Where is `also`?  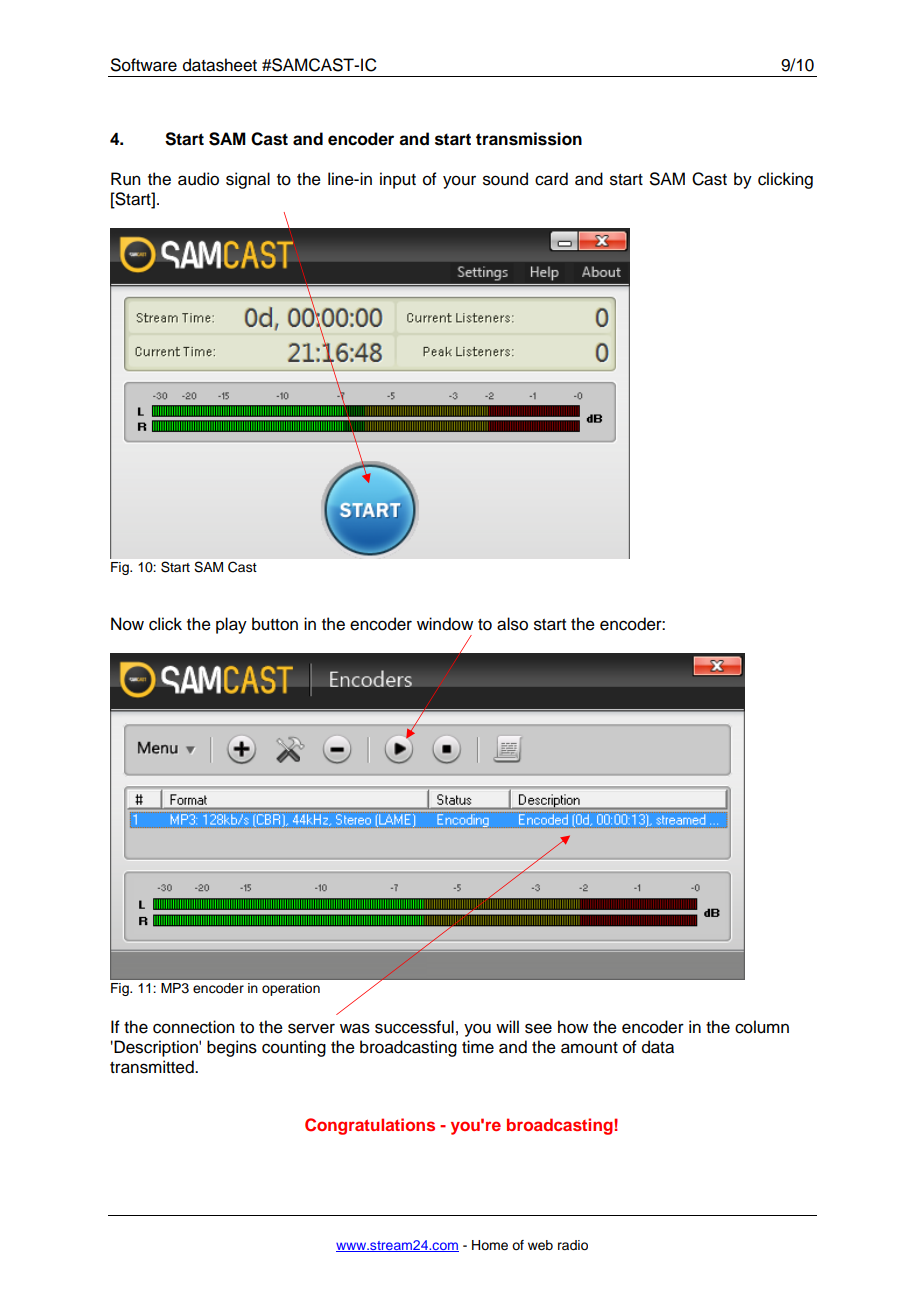 also is located at coordinates (512, 624).
